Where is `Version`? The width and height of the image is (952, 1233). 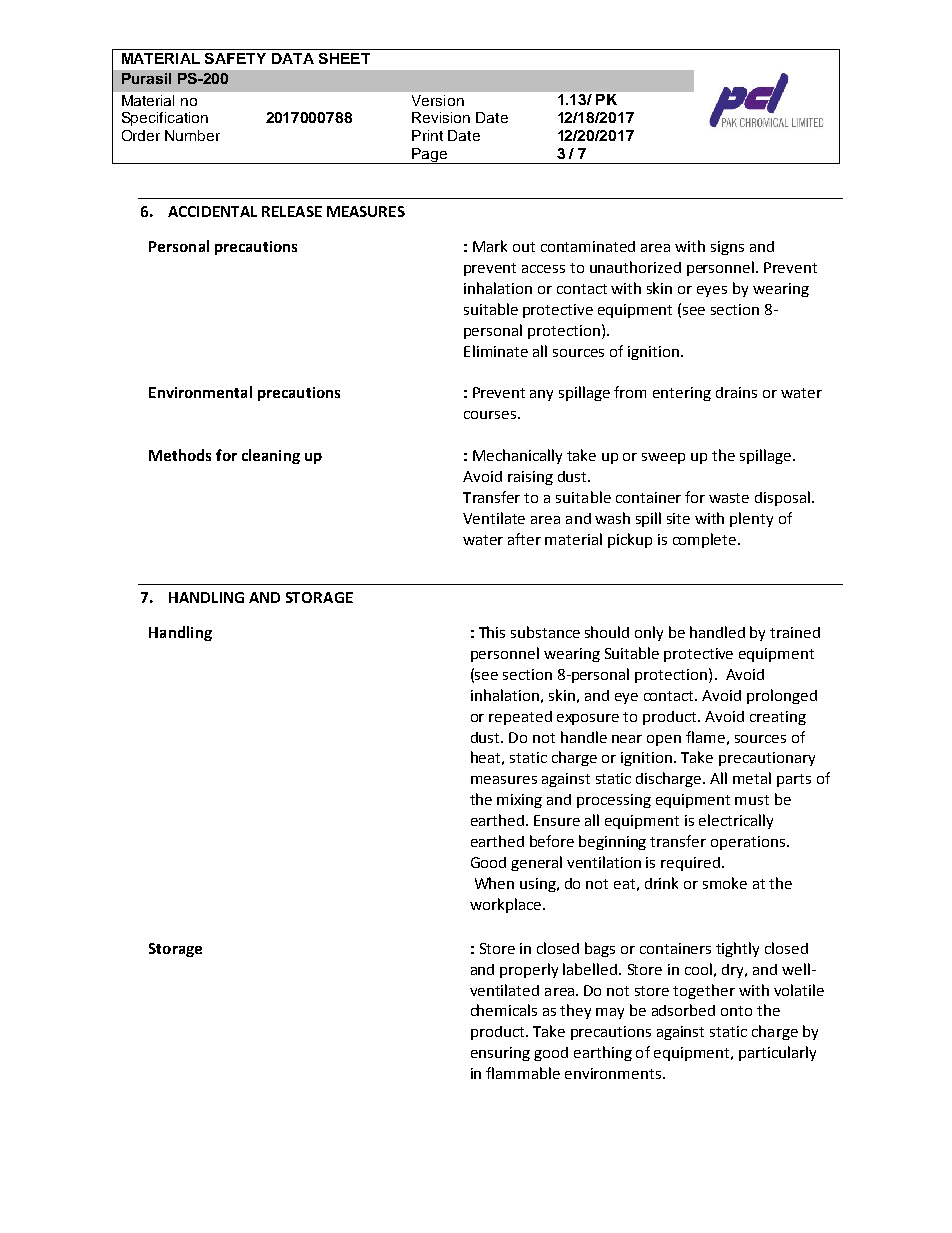 Version is located at coordinates (438, 100).
